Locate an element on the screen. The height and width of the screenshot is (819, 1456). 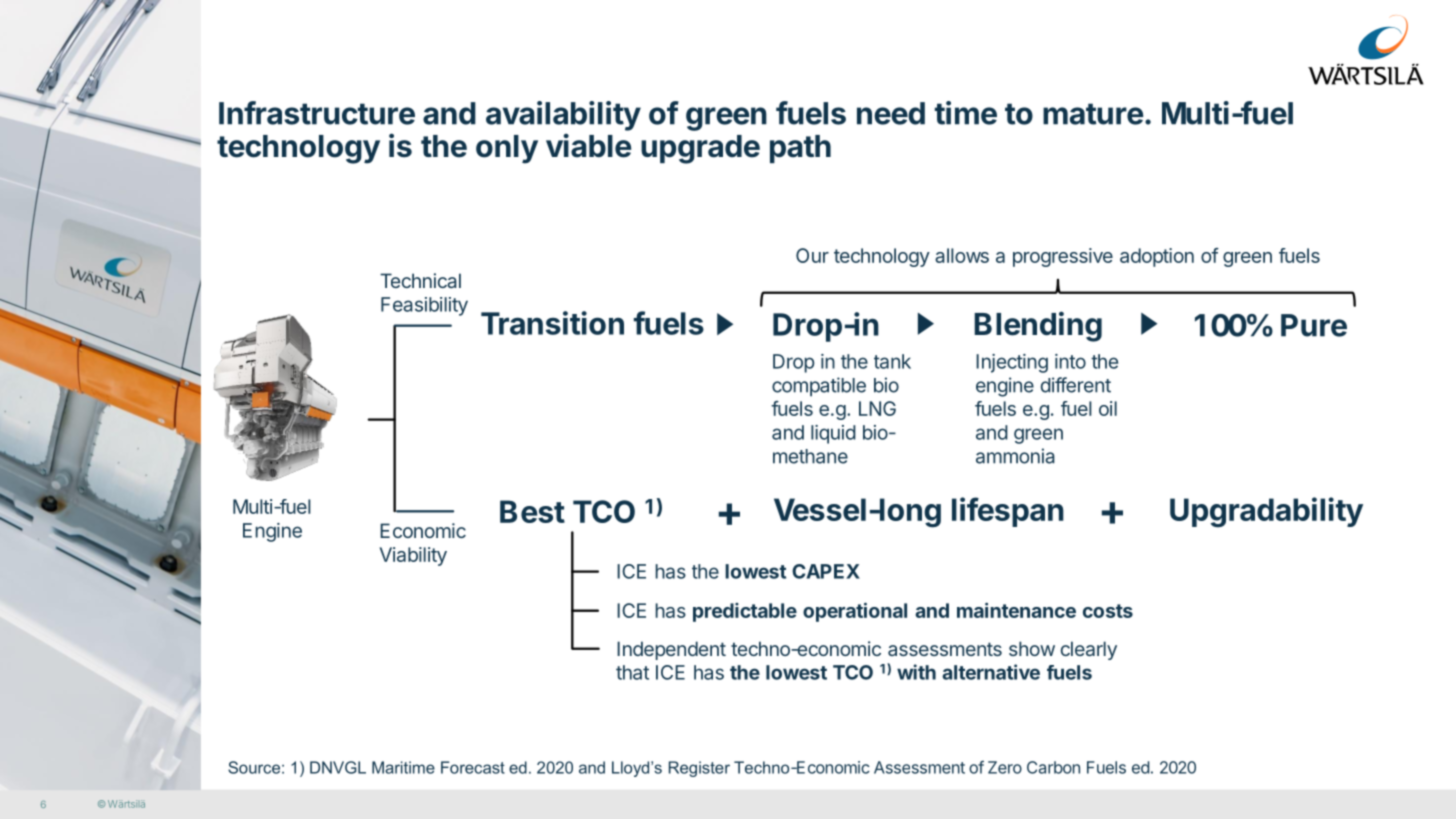
Best is located at coordinates (532, 511).
